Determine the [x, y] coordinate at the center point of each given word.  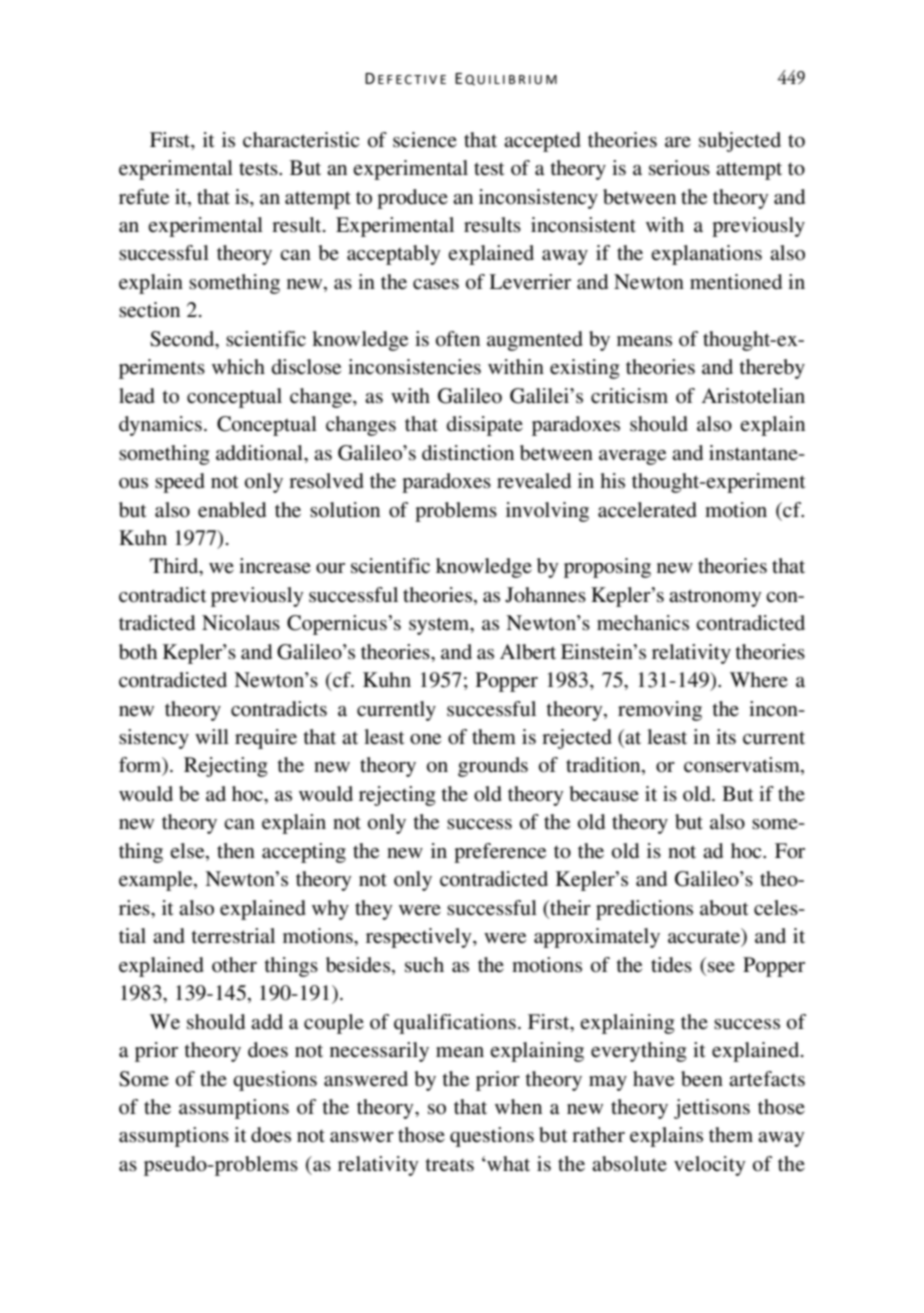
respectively [420, 938]
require [266, 739]
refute [144, 197]
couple [334, 1024]
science [425, 140]
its [726, 737]
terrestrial [233, 936]
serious [679, 168]
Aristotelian [753, 396]
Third [175, 567]
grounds [493, 767]
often [458, 339]
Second [183, 340]
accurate [705, 937]
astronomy [715, 598]
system [440, 626]
